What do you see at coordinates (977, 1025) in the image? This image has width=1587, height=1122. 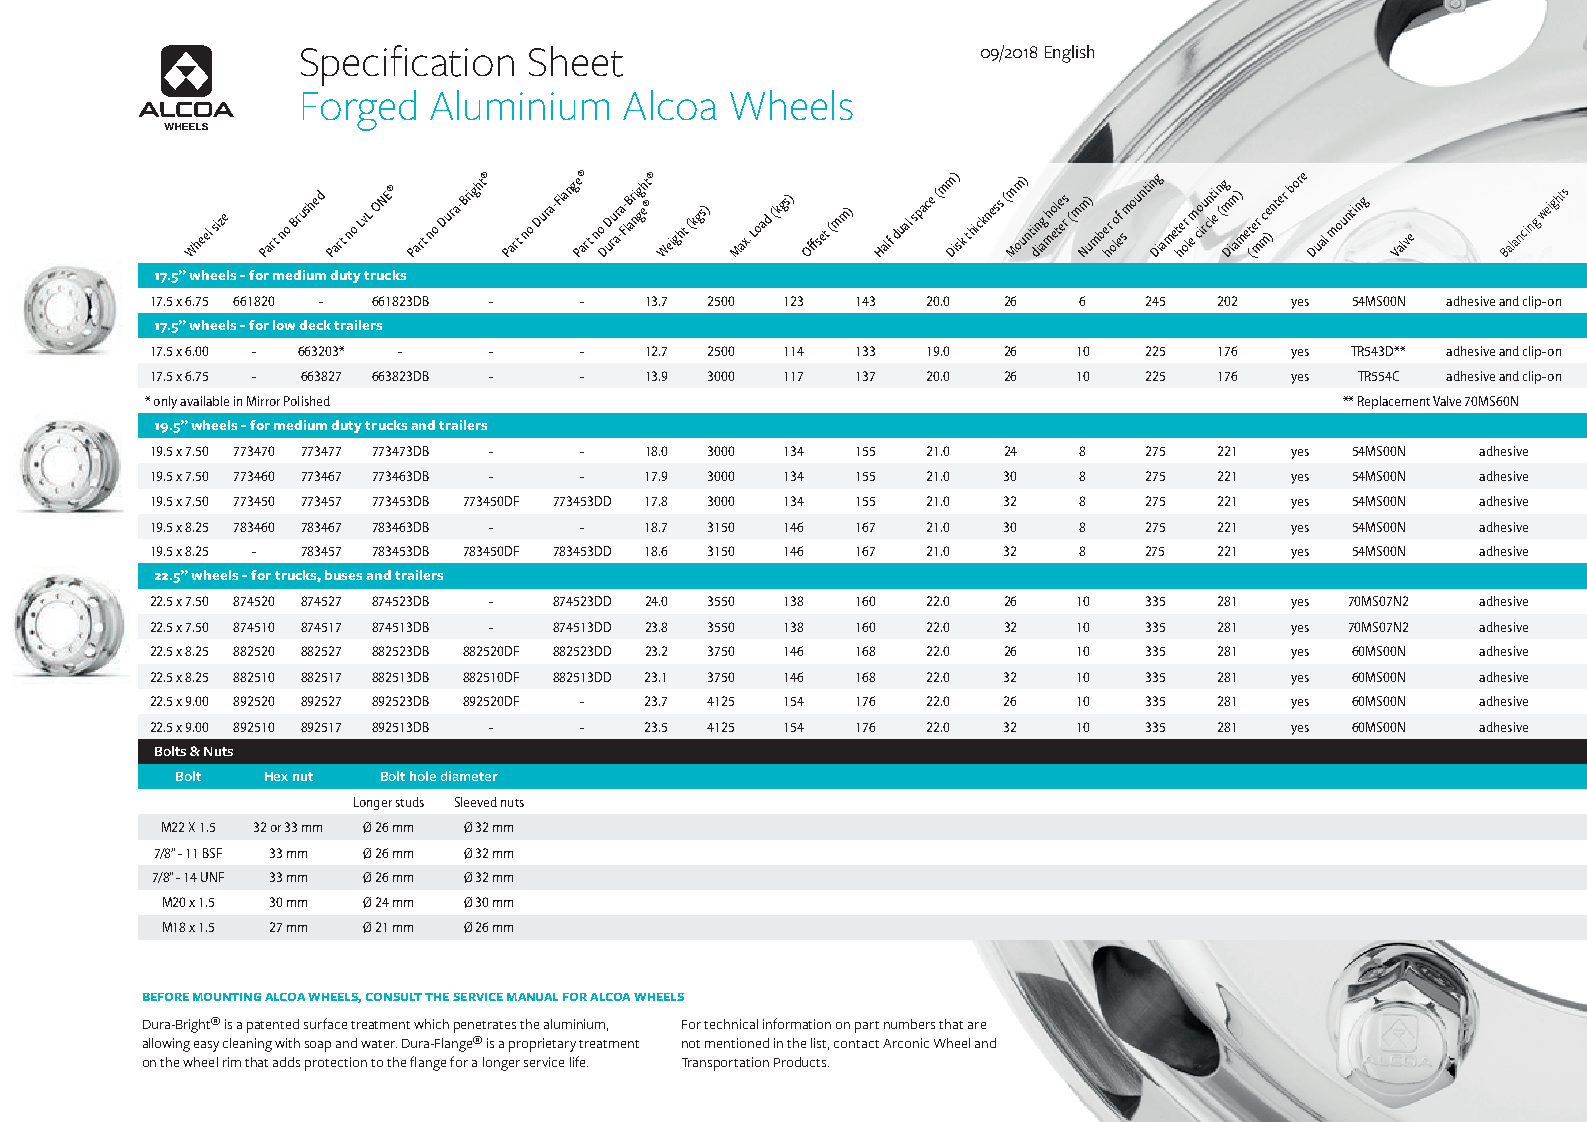 I see `are` at bounding box center [977, 1025].
